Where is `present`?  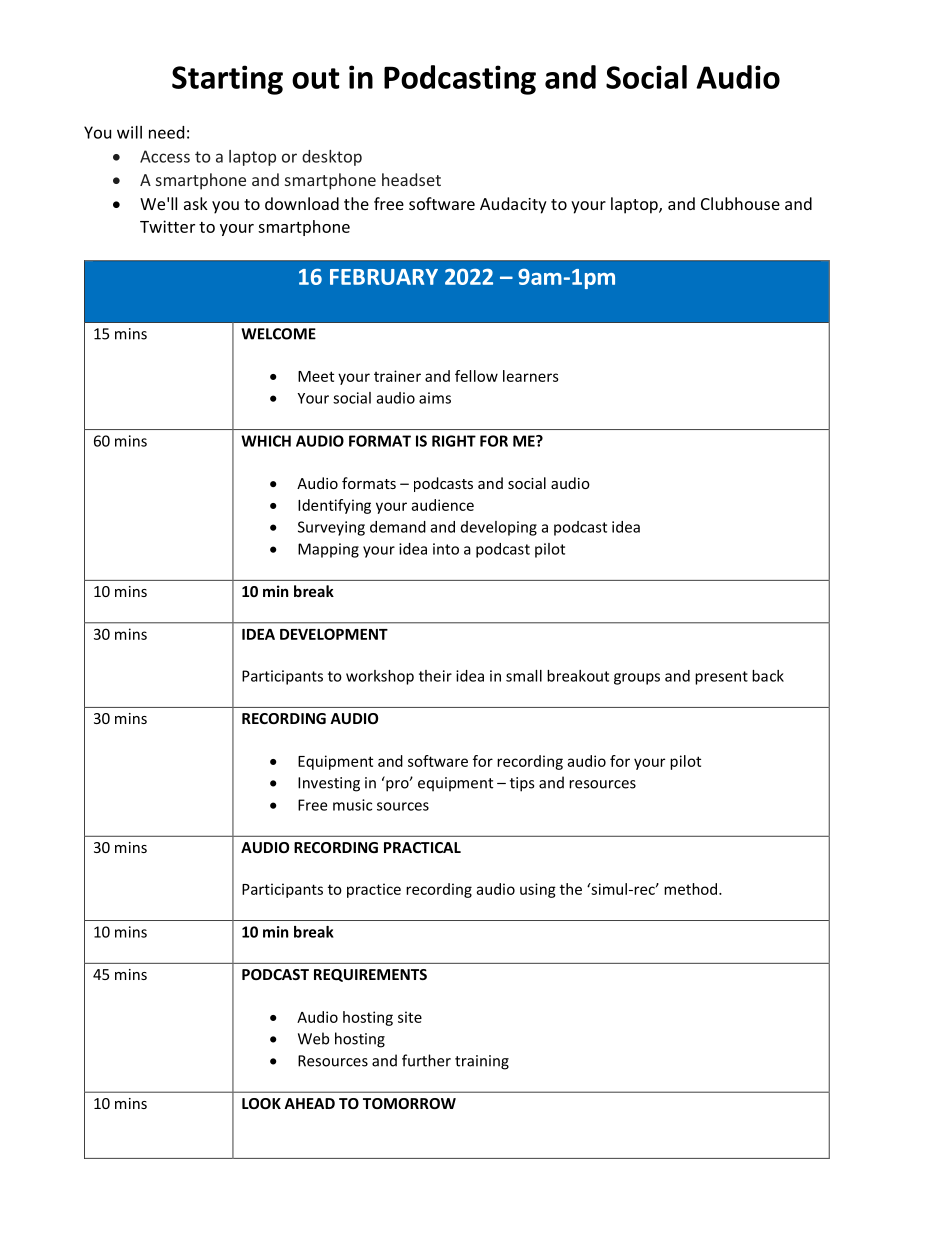
present is located at coordinates (721, 678).
